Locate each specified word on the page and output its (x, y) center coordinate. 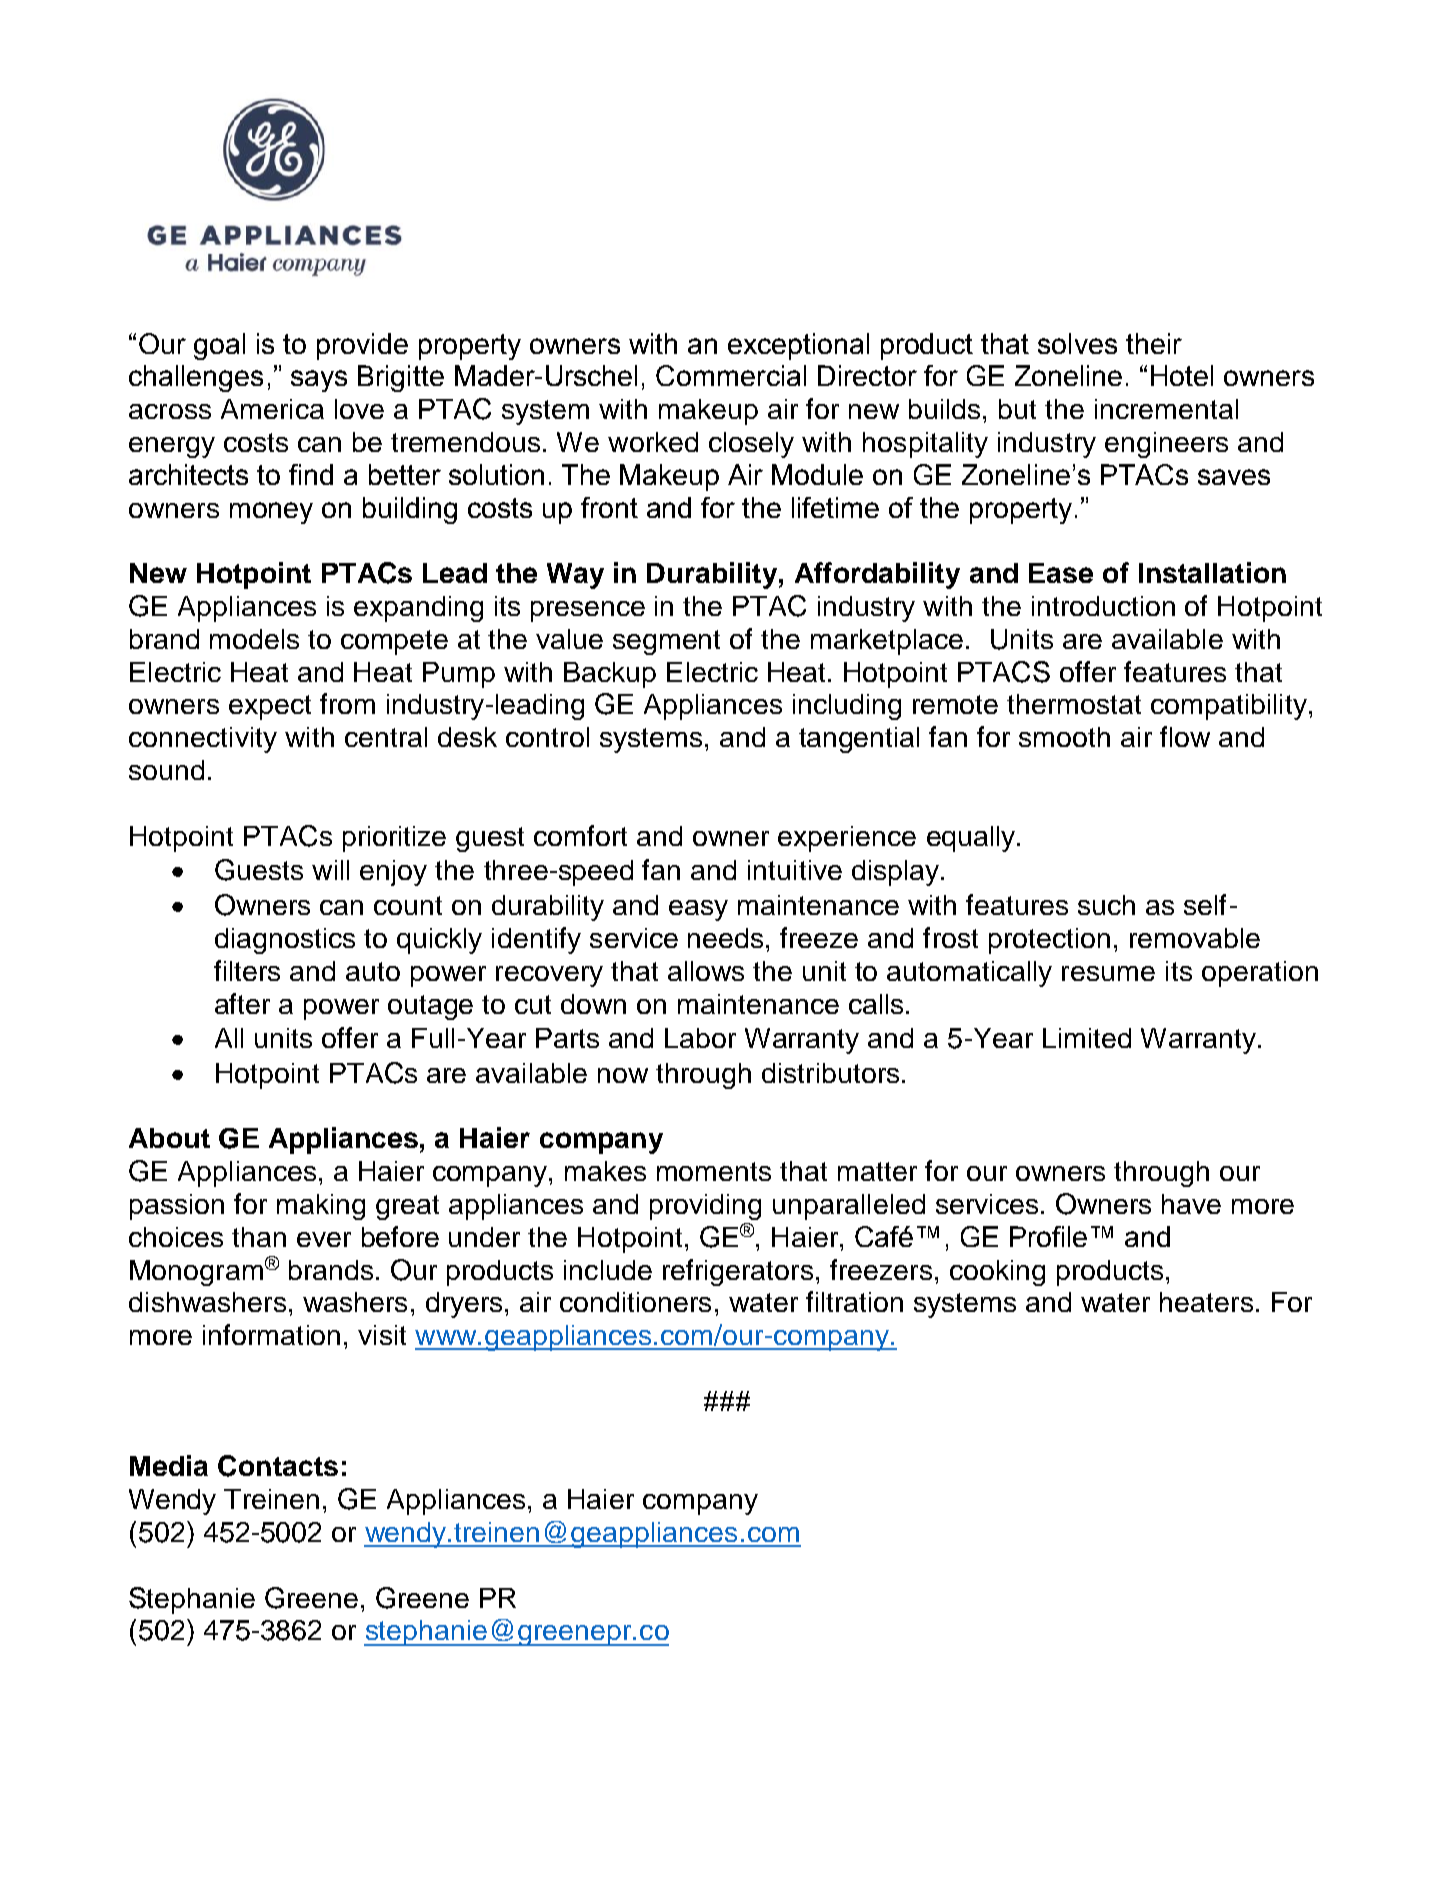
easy (698, 910)
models (254, 639)
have (1191, 1204)
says (319, 381)
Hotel (1182, 375)
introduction (1103, 606)
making (321, 1207)
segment (666, 642)
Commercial (731, 375)
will (330, 870)
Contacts (278, 1466)
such (1106, 905)
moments (714, 1171)
